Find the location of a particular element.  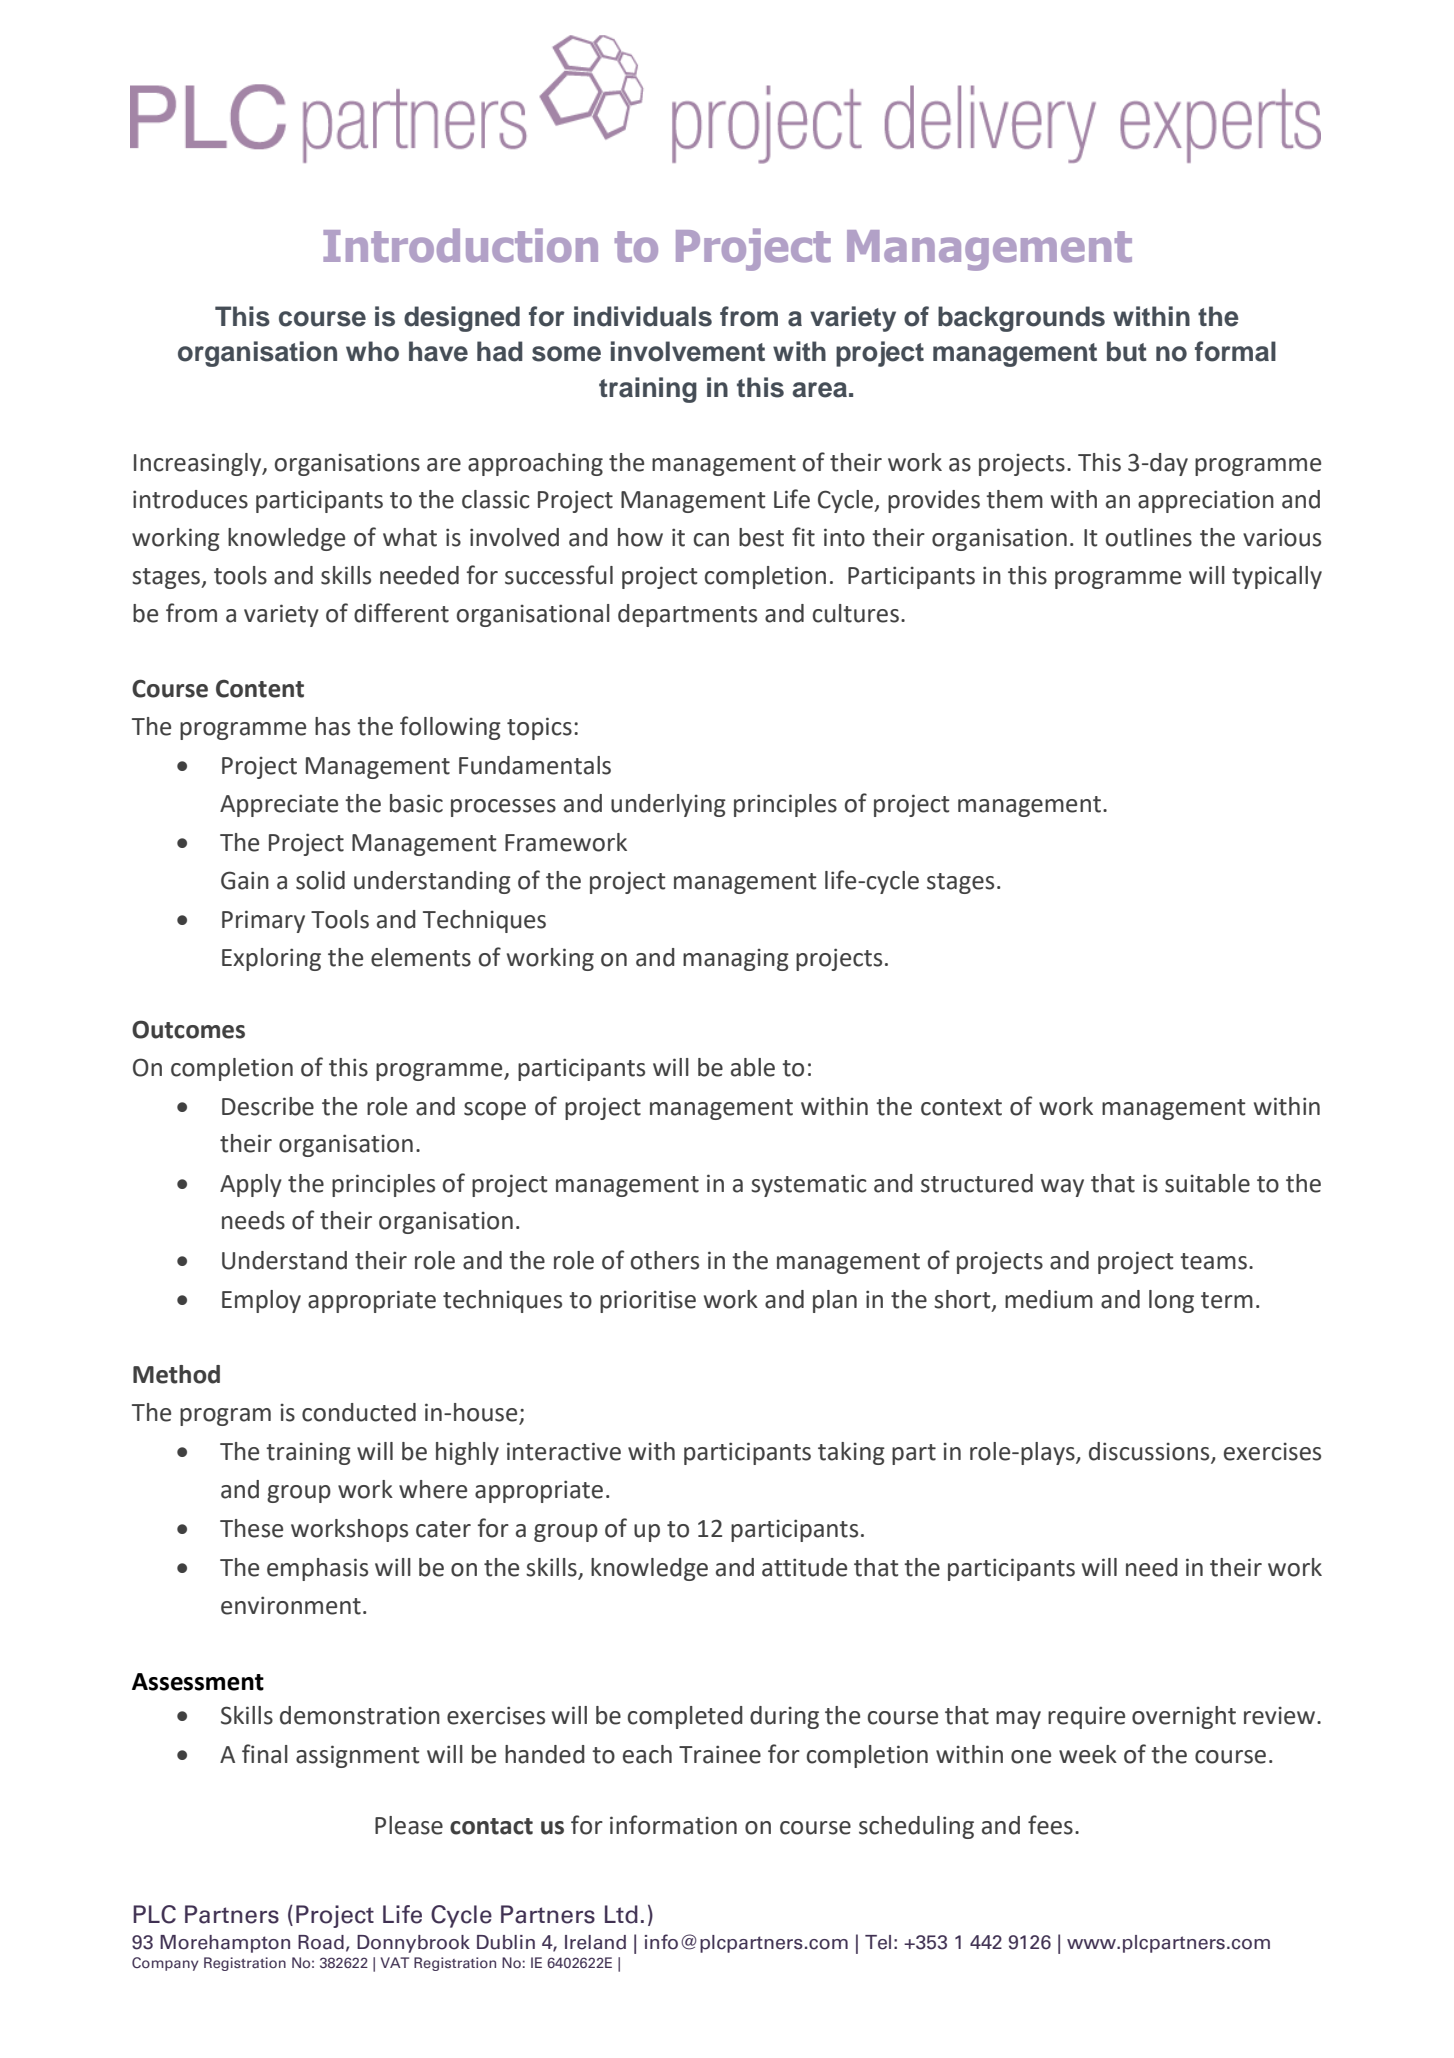

underlying is located at coordinates (668, 805).
